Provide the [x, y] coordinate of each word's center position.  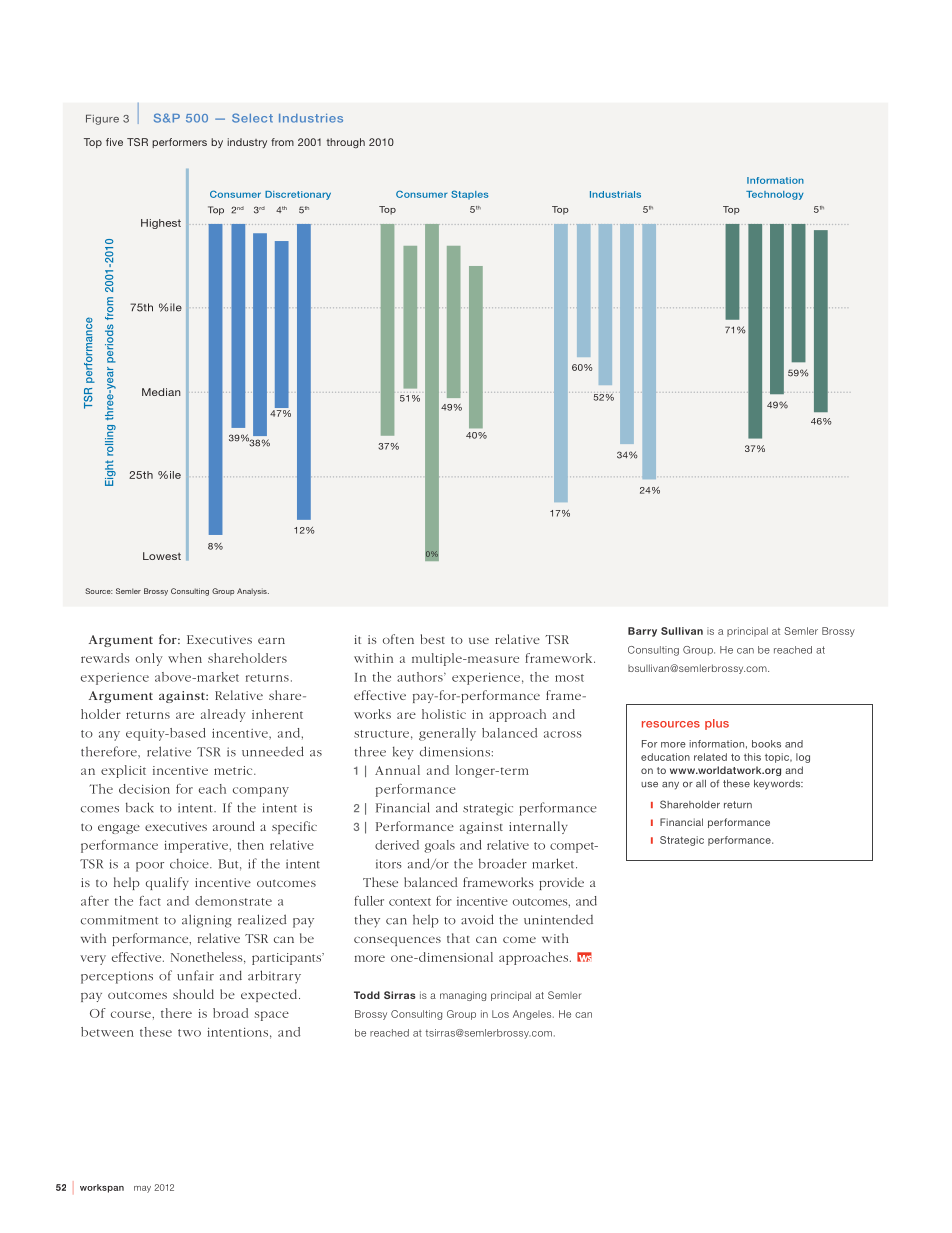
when [185, 658]
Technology [774, 195]
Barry [642, 632]
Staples [470, 195]
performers [179, 143]
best [433, 639]
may [142, 1189]
